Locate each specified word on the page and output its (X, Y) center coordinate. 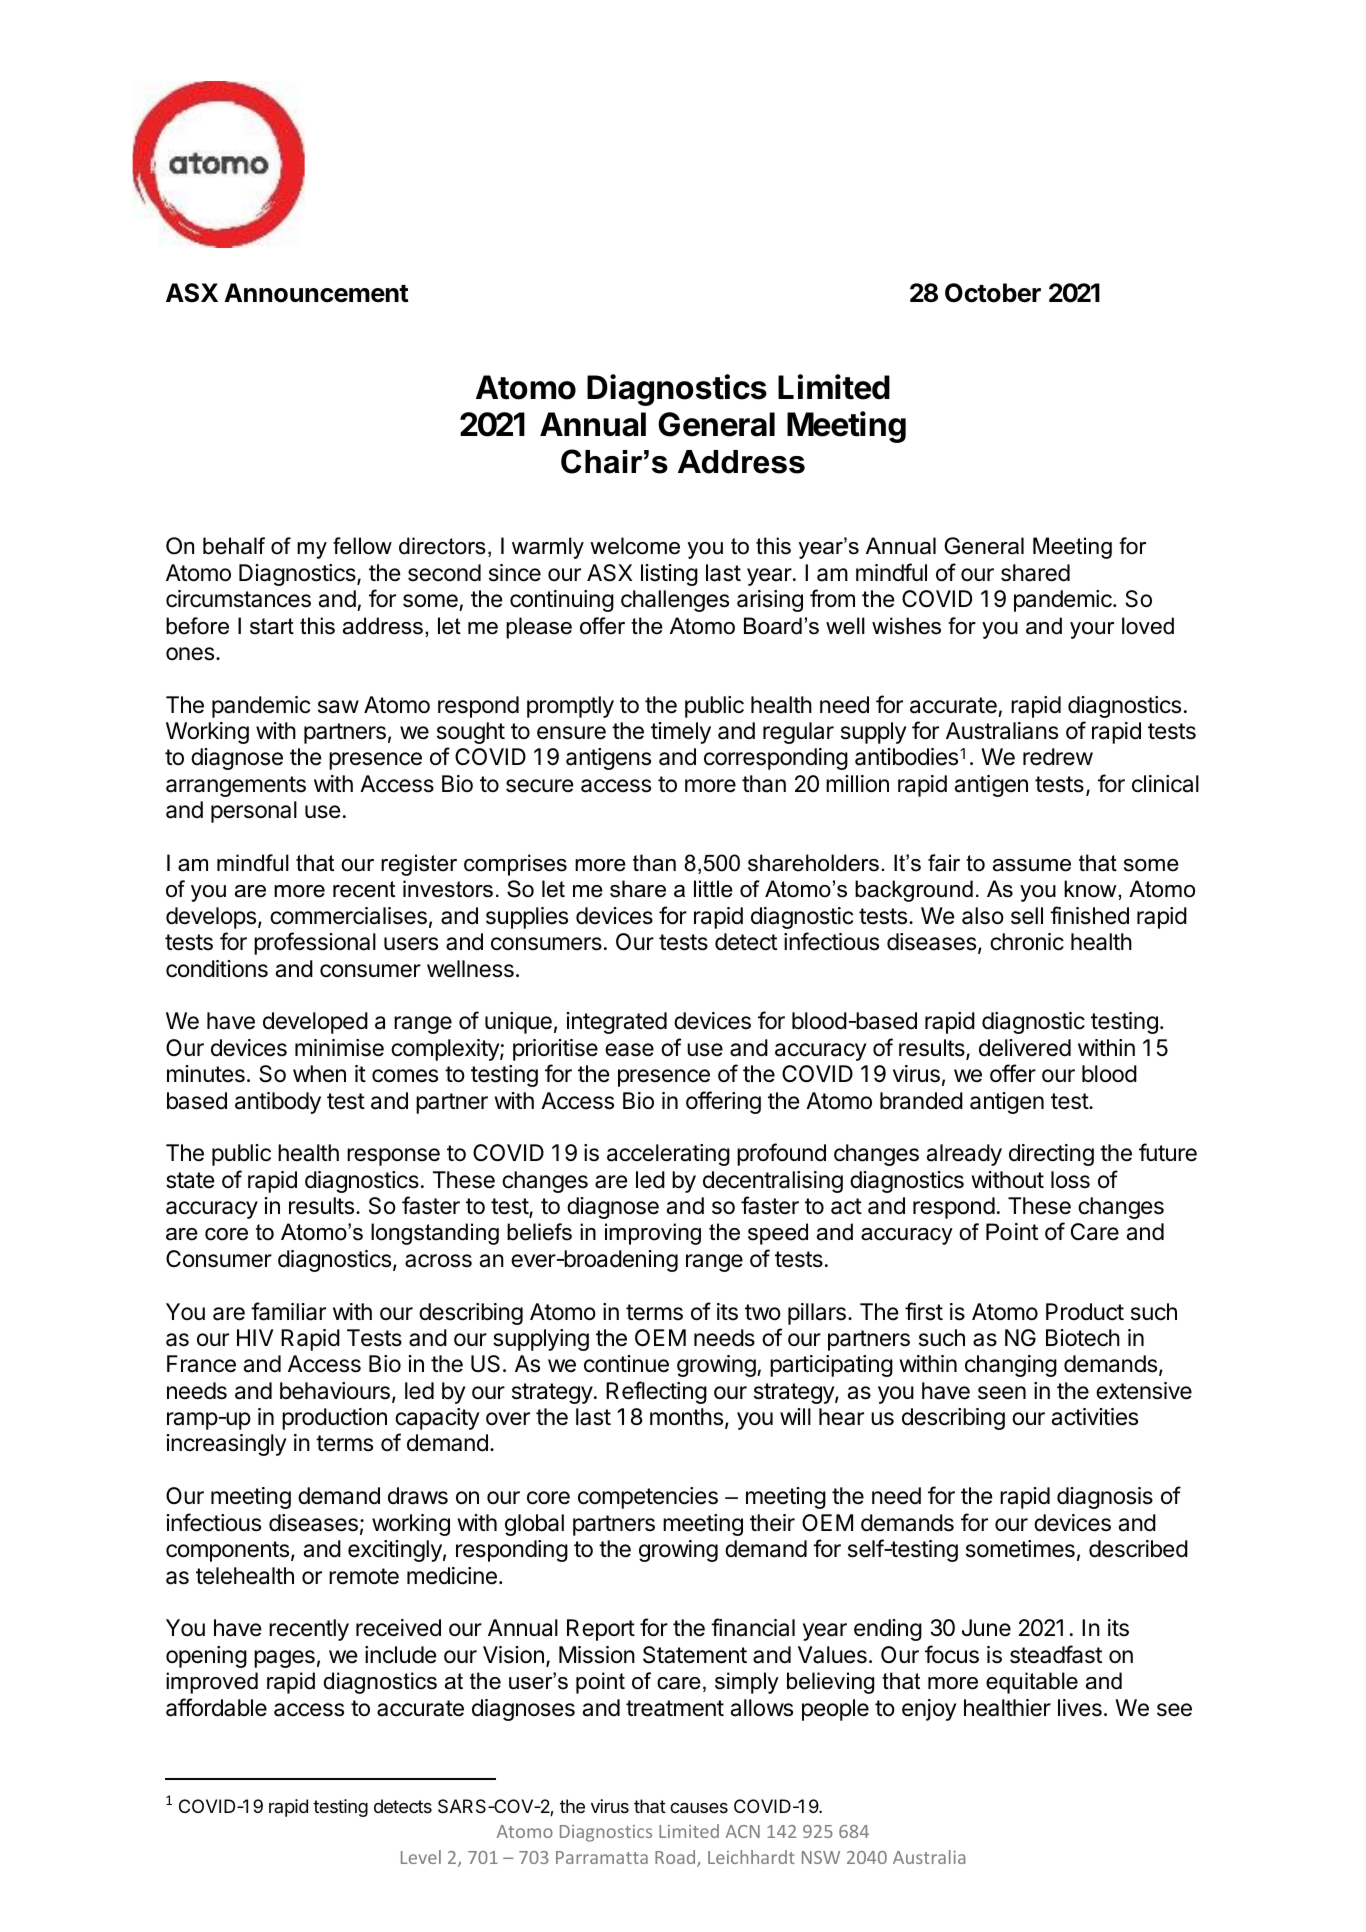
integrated (616, 1023)
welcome (635, 546)
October (993, 293)
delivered (1025, 1048)
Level (421, 1857)
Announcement (316, 293)
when (319, 1074)
